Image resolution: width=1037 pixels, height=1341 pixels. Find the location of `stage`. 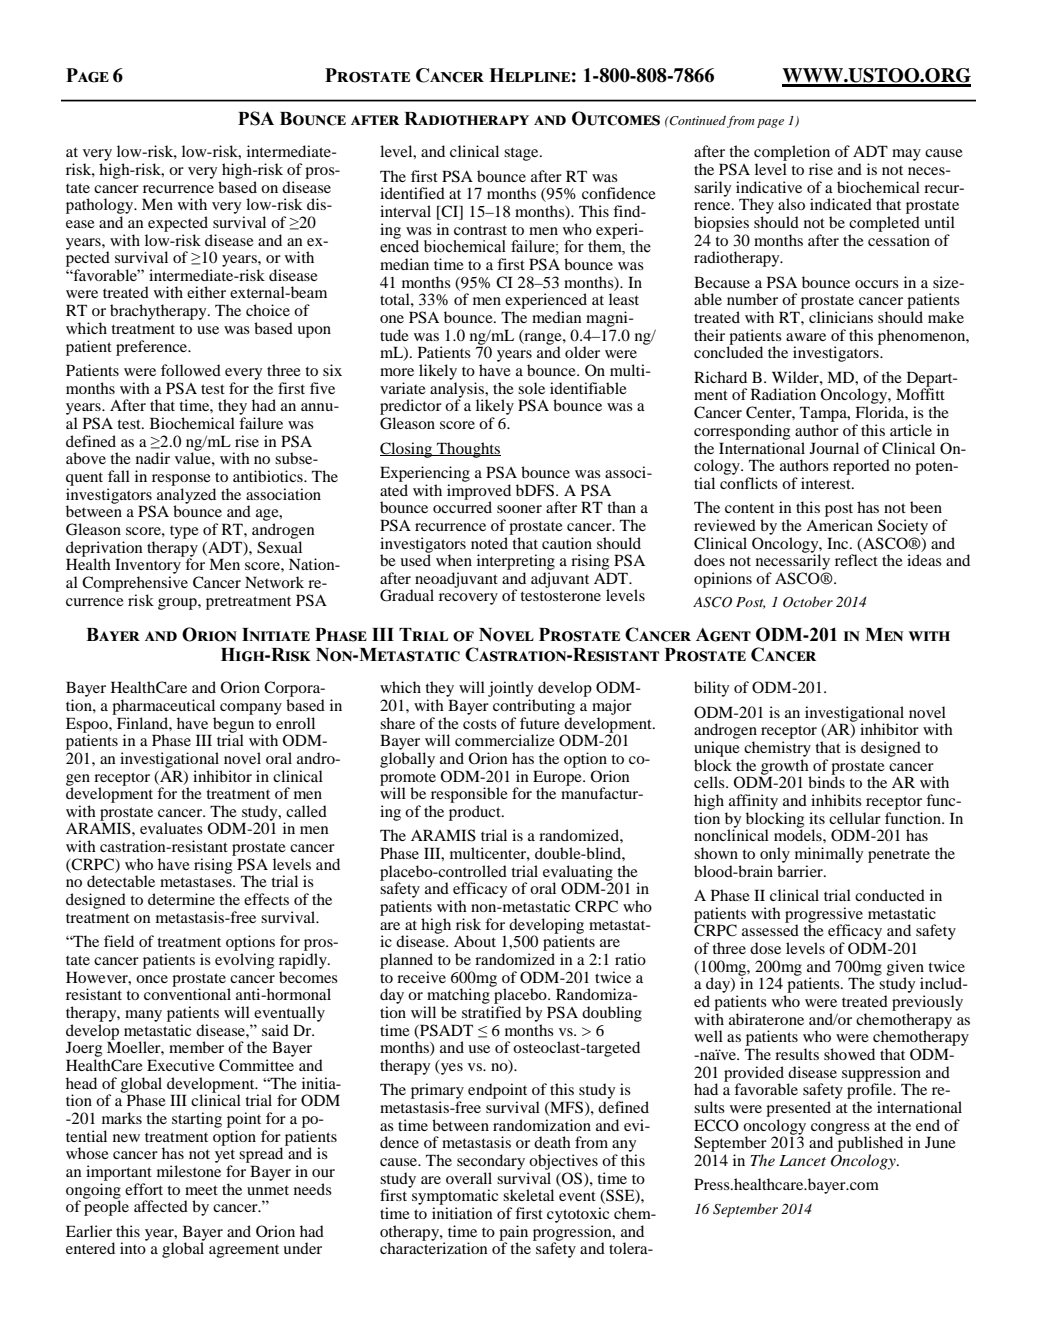

stage is located at coordinates (522, 154).
